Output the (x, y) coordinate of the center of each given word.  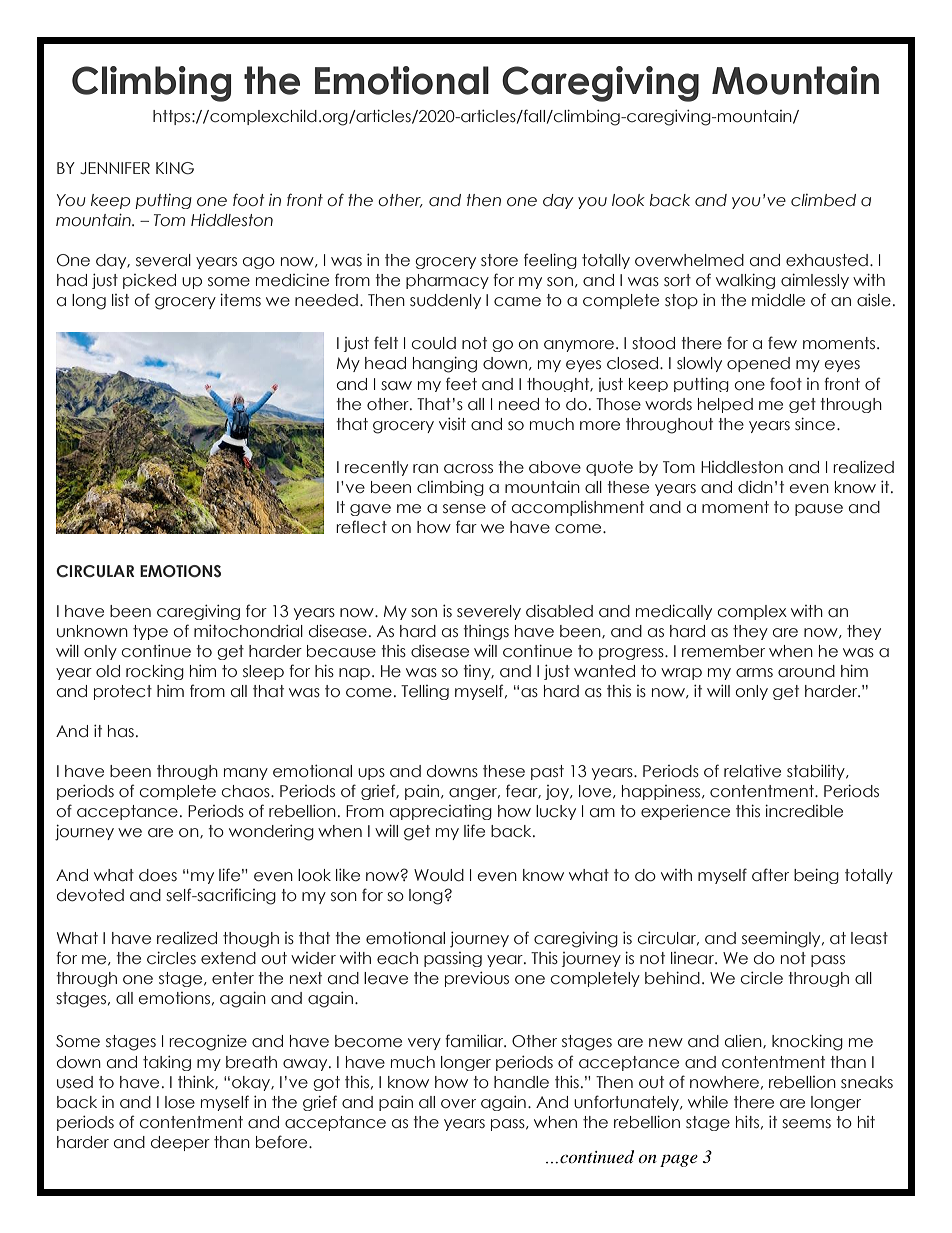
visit (452, 424)
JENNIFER (115, 168)
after (770, 875)
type (150, 632)
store (499, 260)
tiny (478, 672)
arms (754, 672)
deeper (180, 1143)
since (816, 424)
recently (376, 468)
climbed (823, 200)
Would (439, 875)
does (158, 875)
